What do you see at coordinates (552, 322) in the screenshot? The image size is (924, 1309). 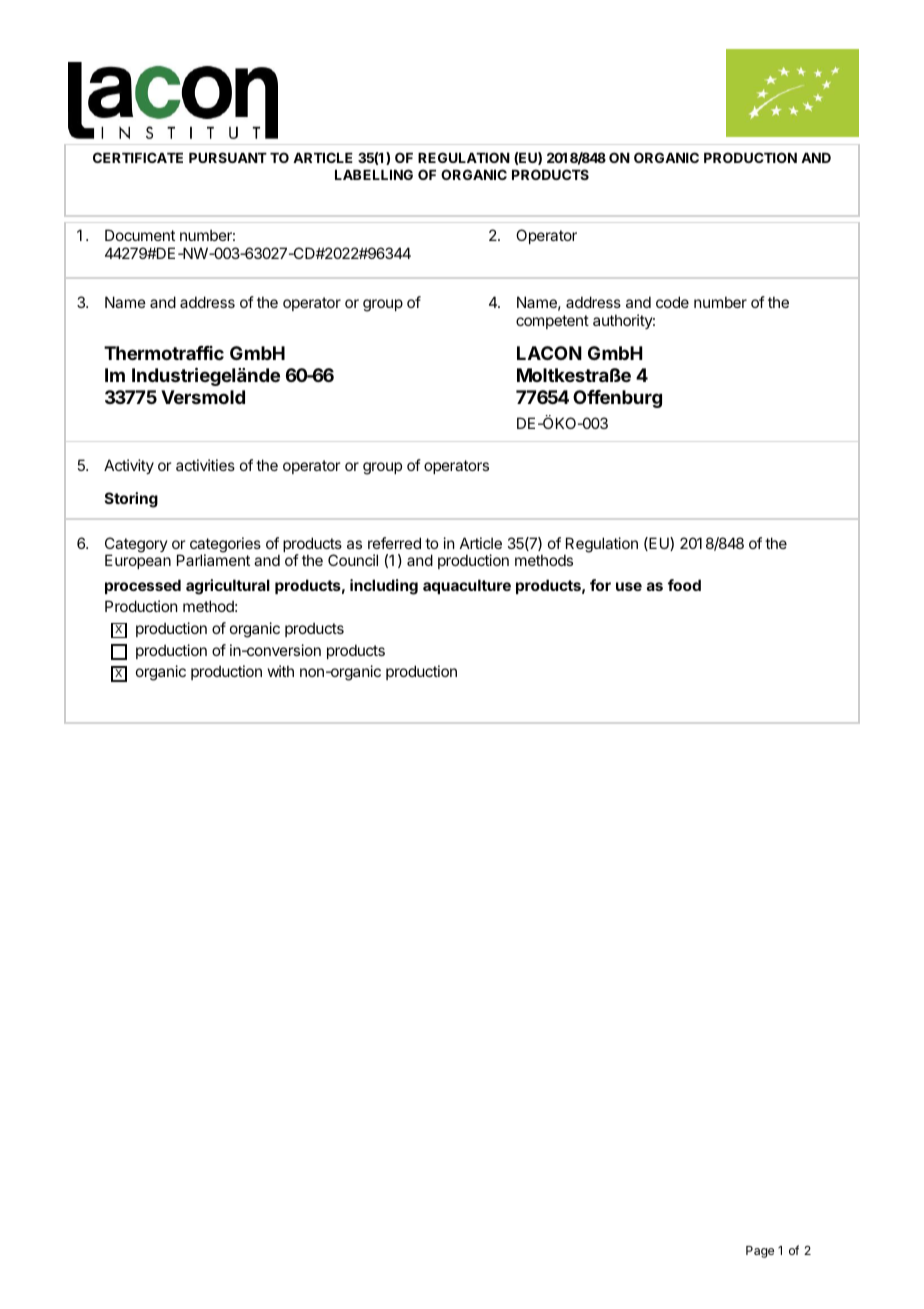 I see `competent` at bounding box center [552, 322].
